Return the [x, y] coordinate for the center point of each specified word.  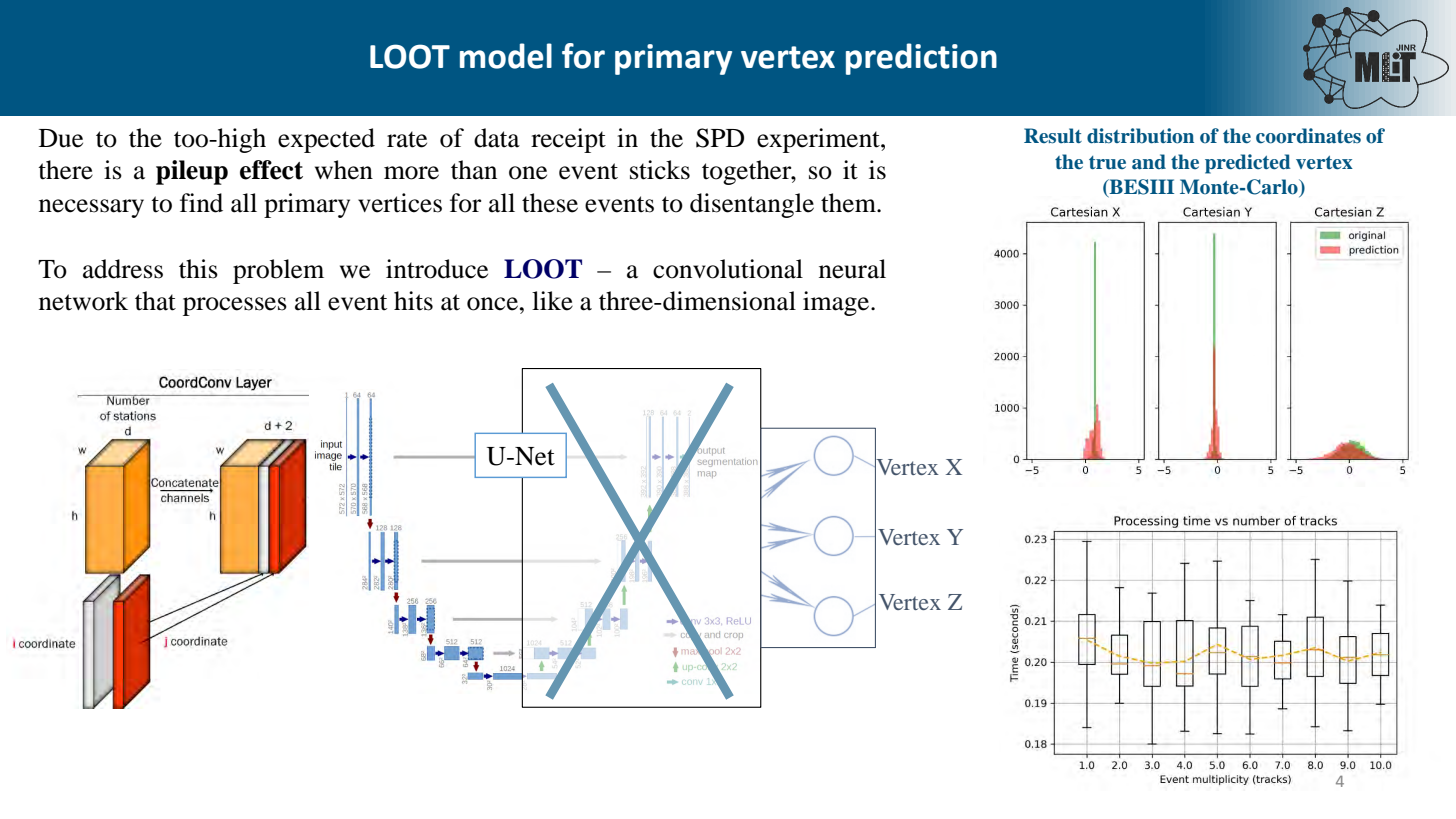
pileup [192, 172]
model [506, 56]
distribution [1140, 136]
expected [326, 140]
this [198, 269]
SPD [720, 138]
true [1107, 163]
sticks [660, 170]
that [155, 301]
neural [852, 269]
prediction [921, 59]
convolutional [728, 269]
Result [1053, 136]
